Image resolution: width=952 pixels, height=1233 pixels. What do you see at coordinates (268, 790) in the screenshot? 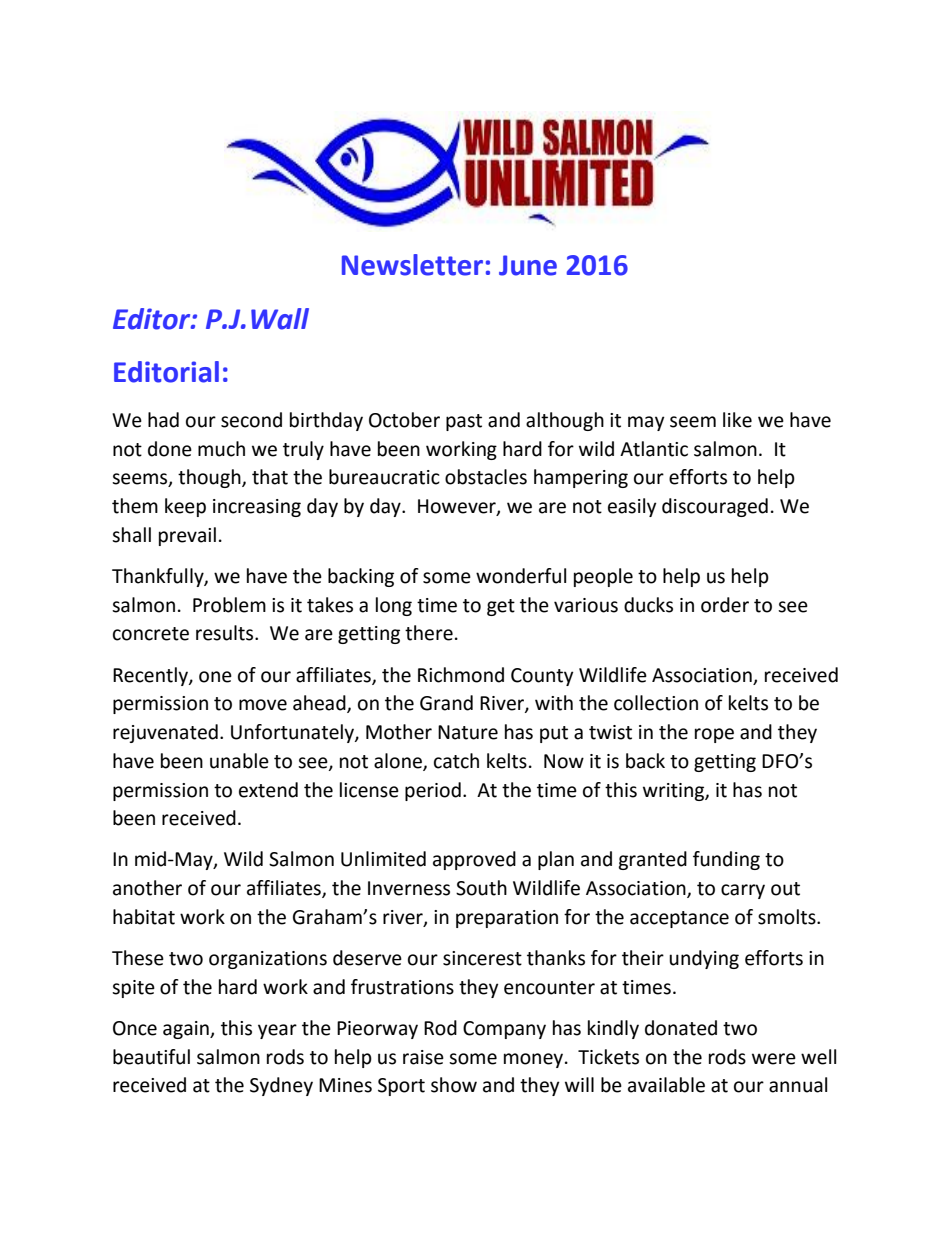
I see `extend` at bounding box center [268, 790].
